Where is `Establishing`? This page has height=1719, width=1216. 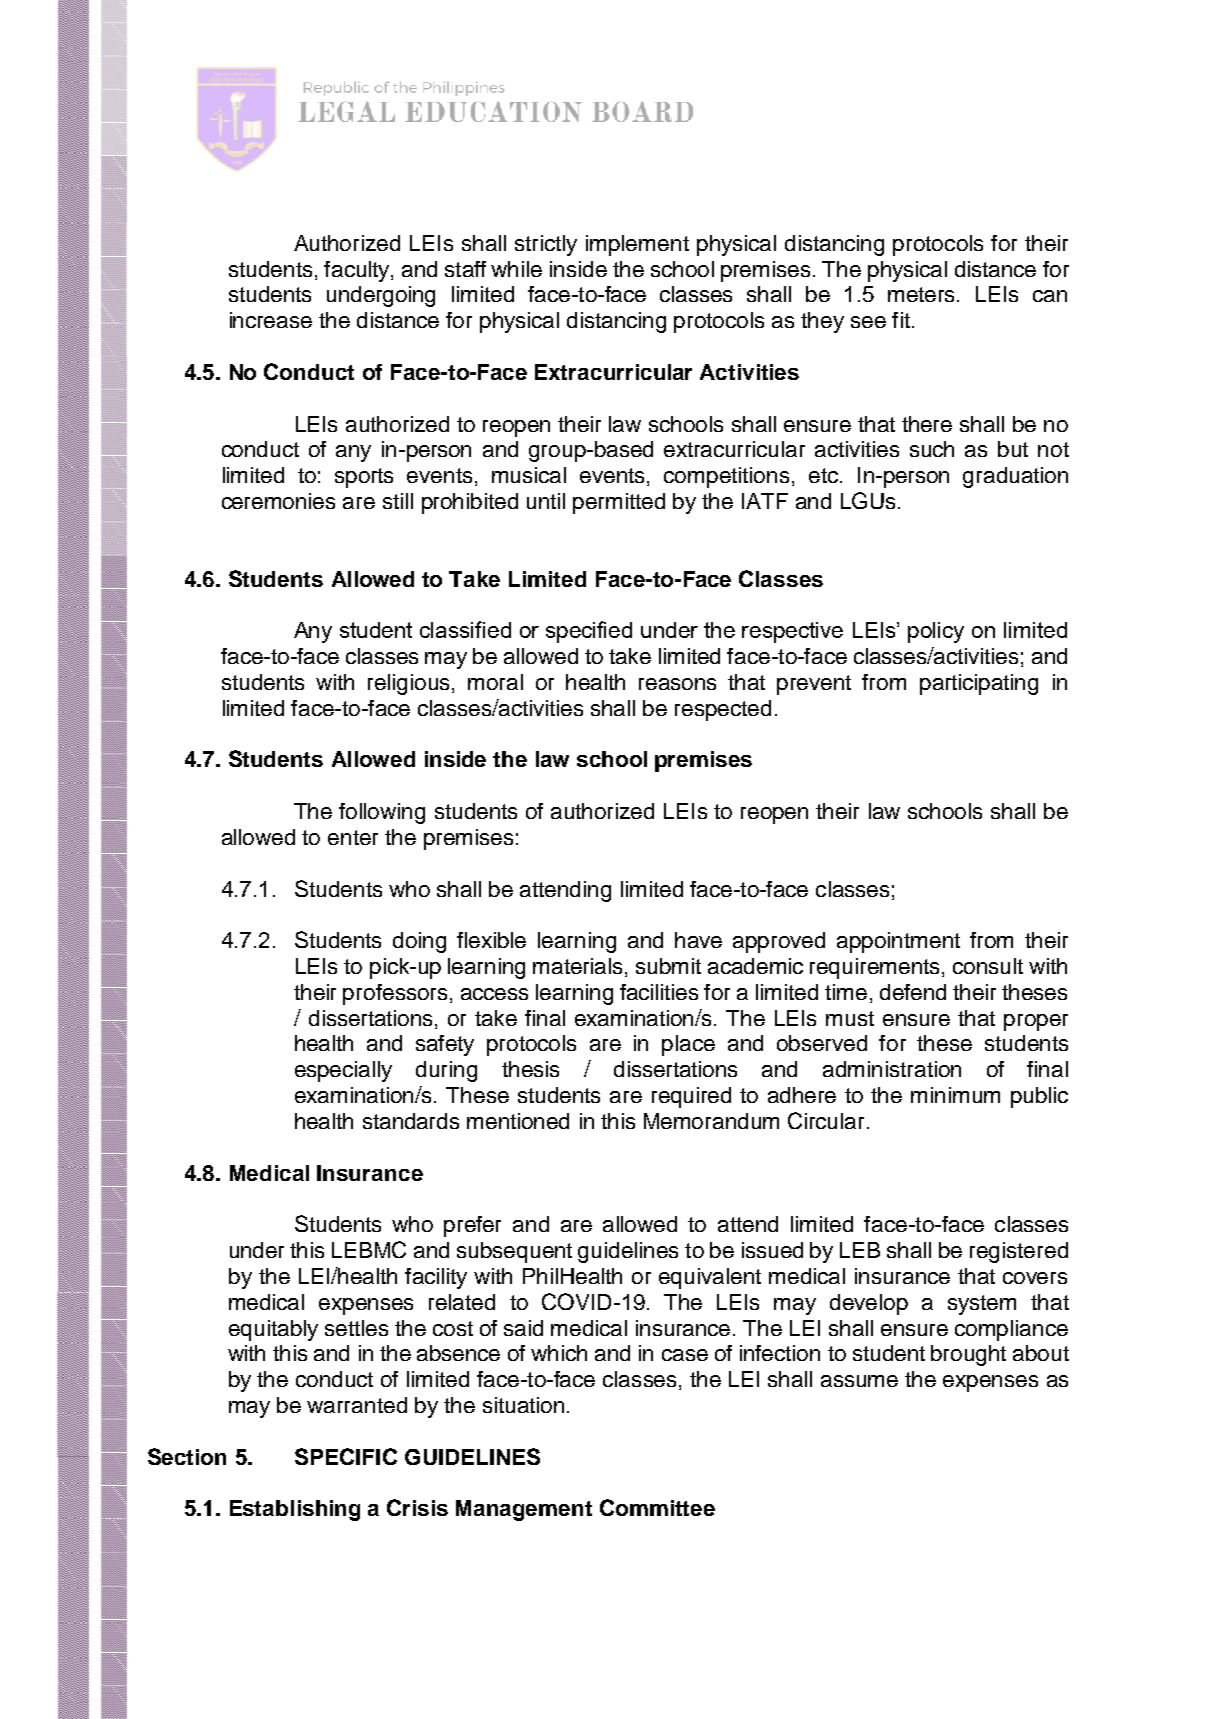 Establishing is located at coordinates (295, 1510).
